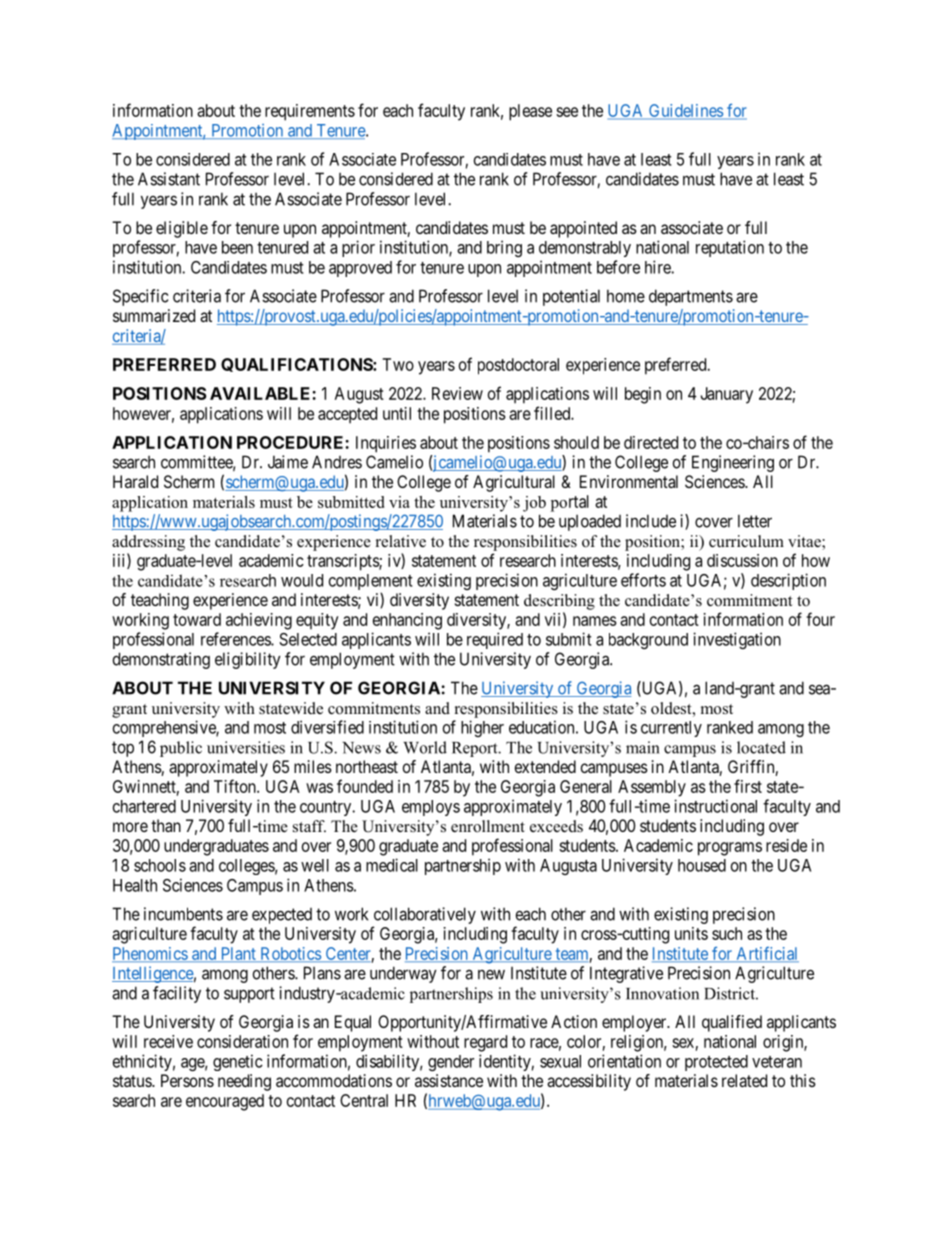  Describe the element at coordinates (737, 640) in the screenshot. I see `investigation` at that location.
